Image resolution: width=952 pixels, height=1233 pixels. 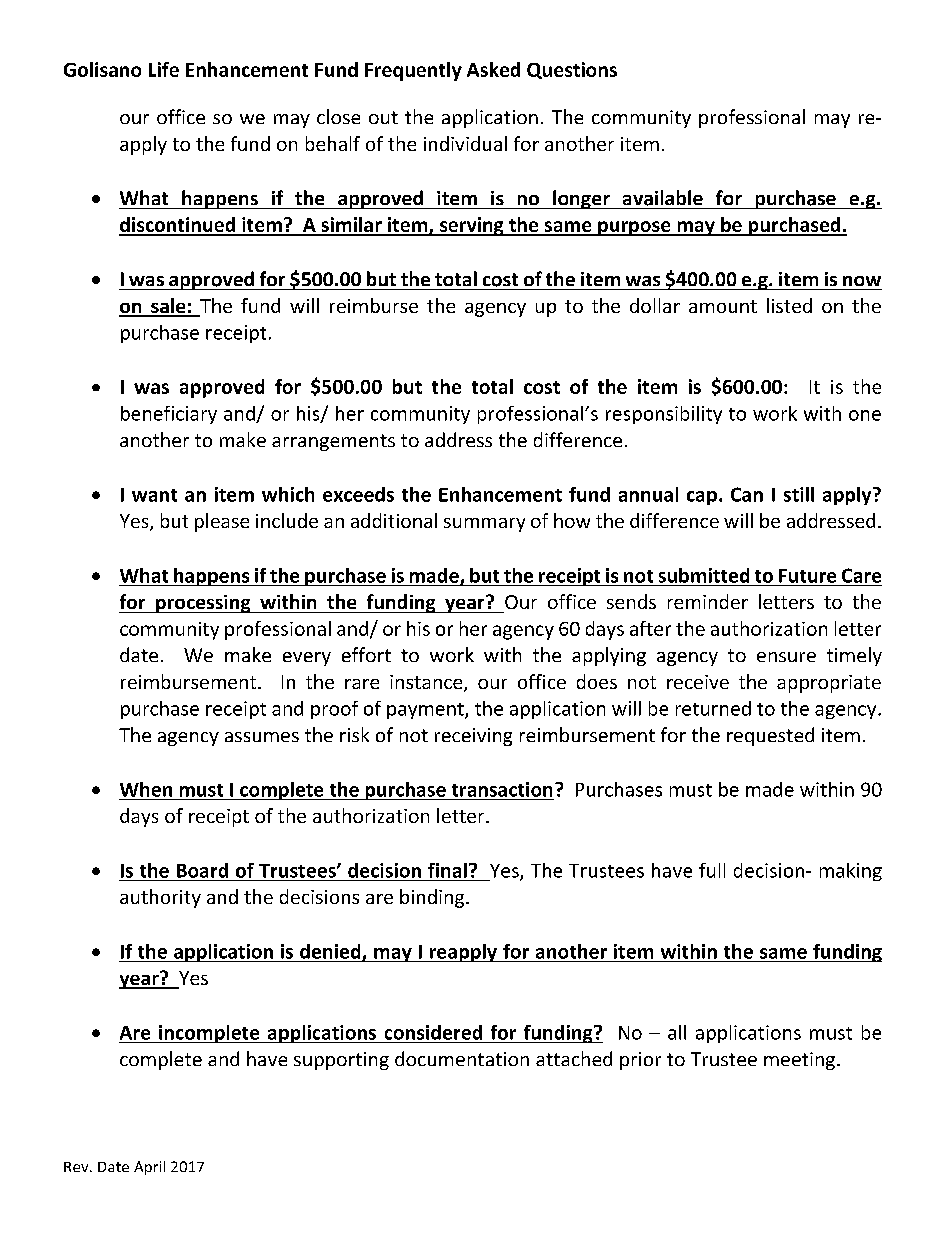 I want to click on ensure, so click(x=786, y=657).
